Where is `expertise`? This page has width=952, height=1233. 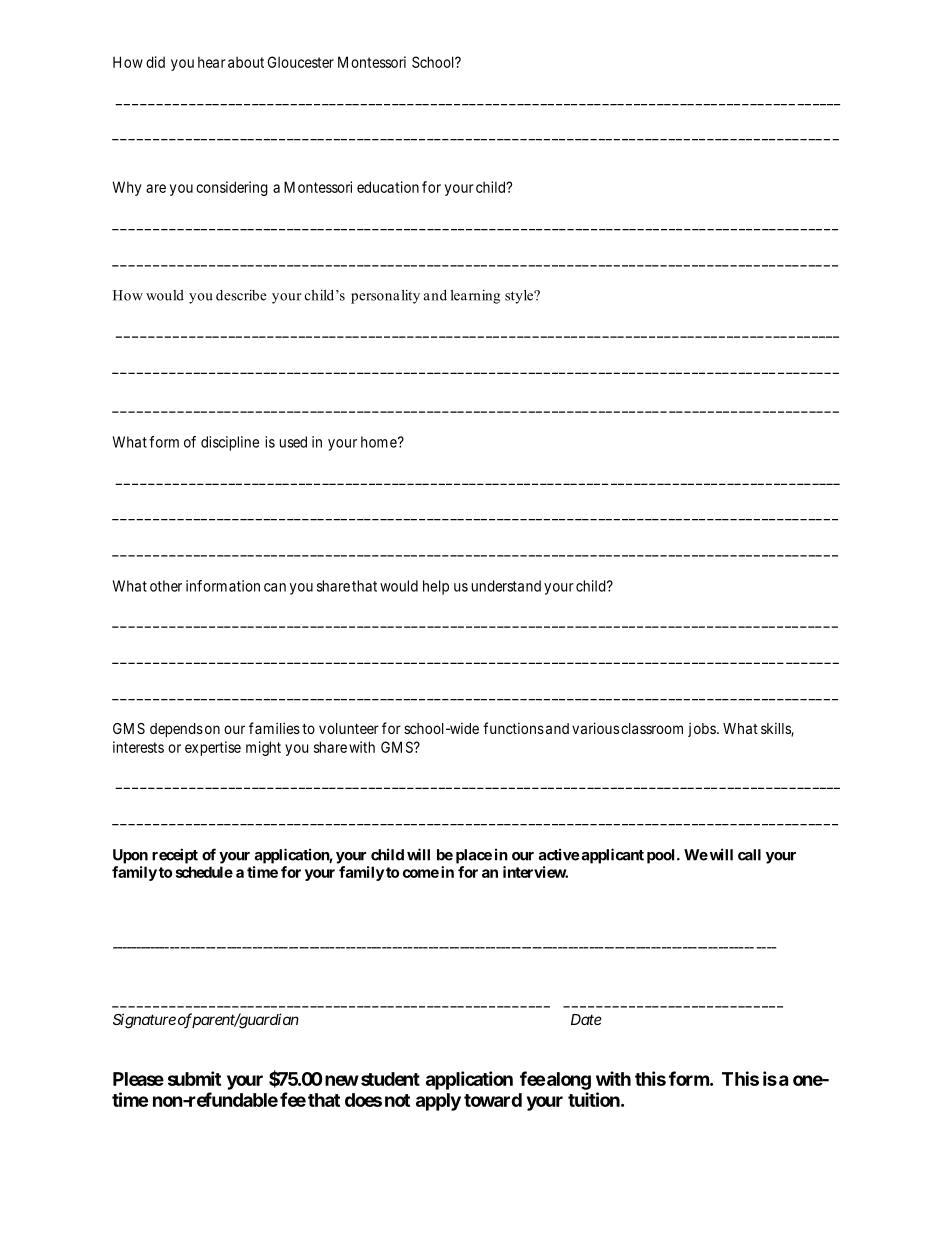 expertise is located at coordinates (213, 748).
